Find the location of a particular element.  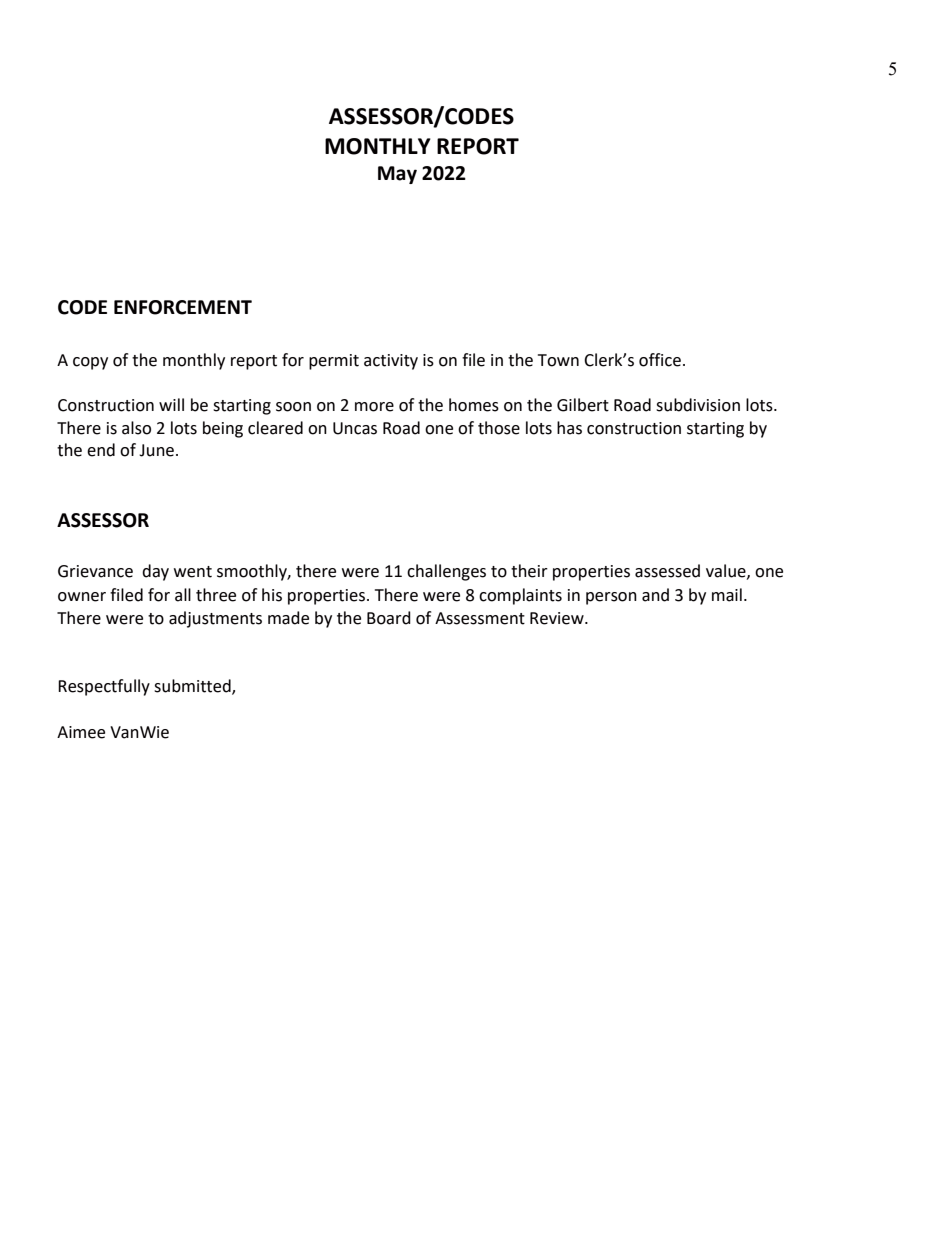

ENFORCEMENT is located at coordinates (183, 307).
